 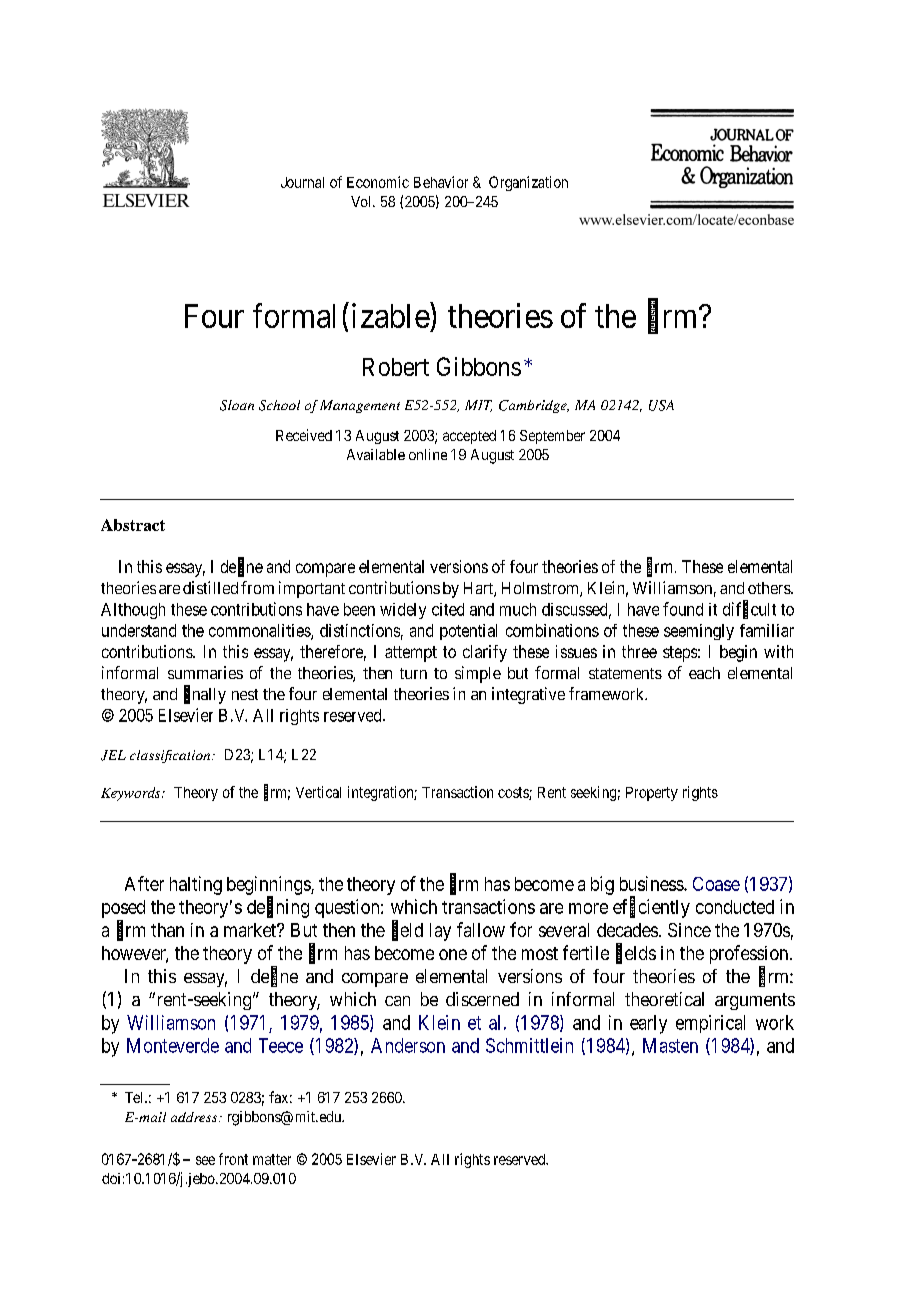 What do you see at coordinates (478, 674) in the document?
I see `simple` at bounding box center [478, 674].
